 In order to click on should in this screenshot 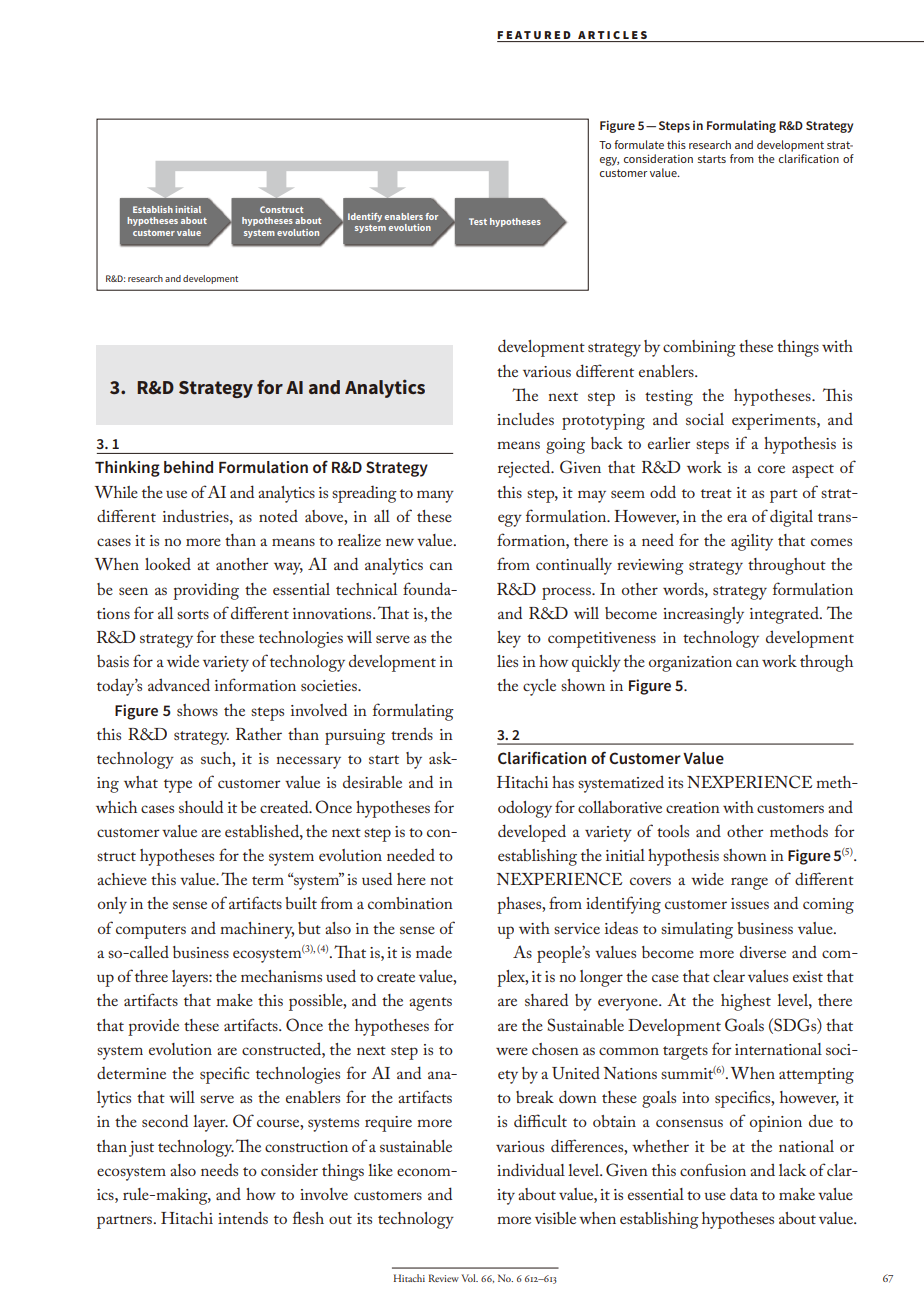, I will do `click(201, 806)`.
